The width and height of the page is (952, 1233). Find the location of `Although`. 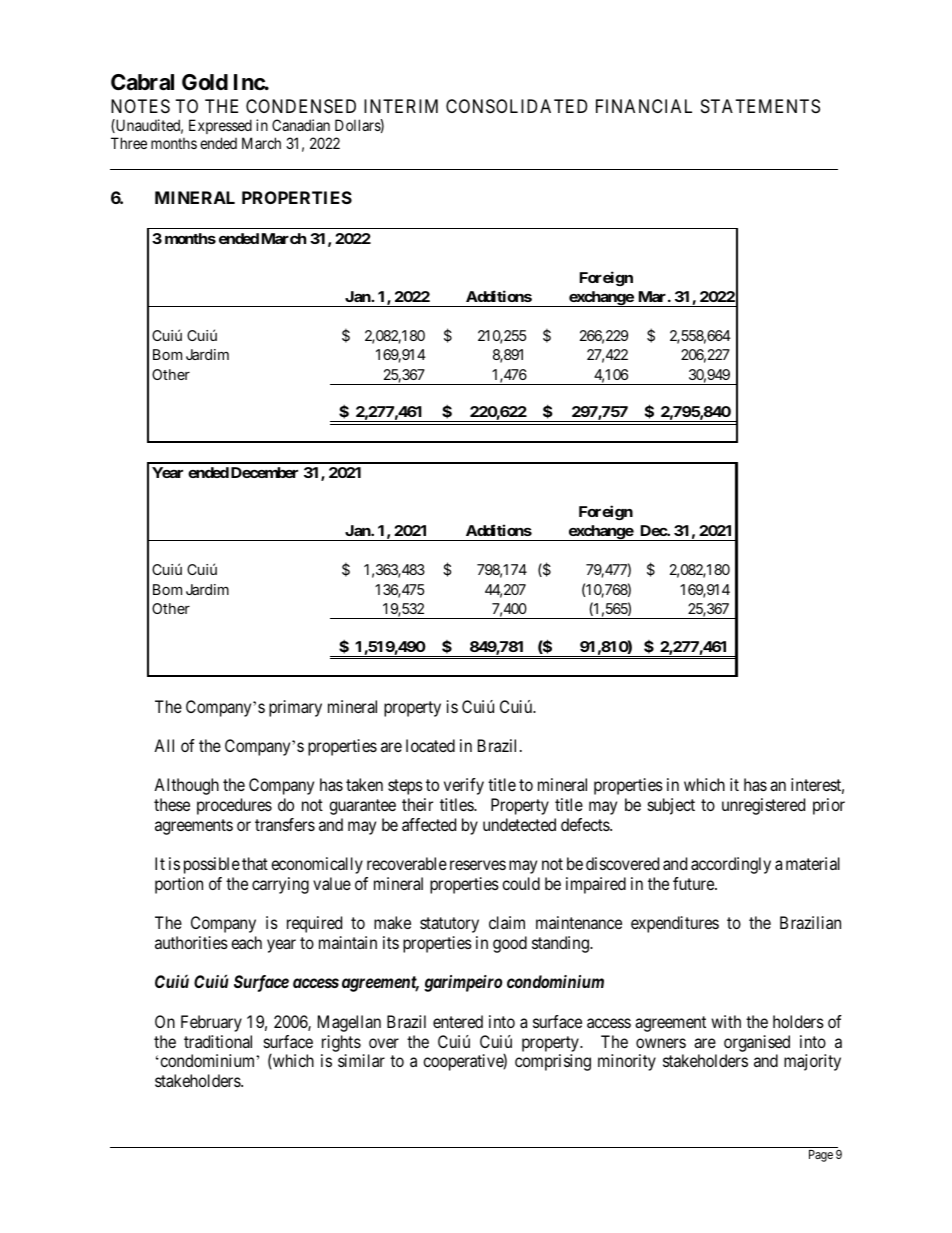

Although is located at coordinates (186, 786).
